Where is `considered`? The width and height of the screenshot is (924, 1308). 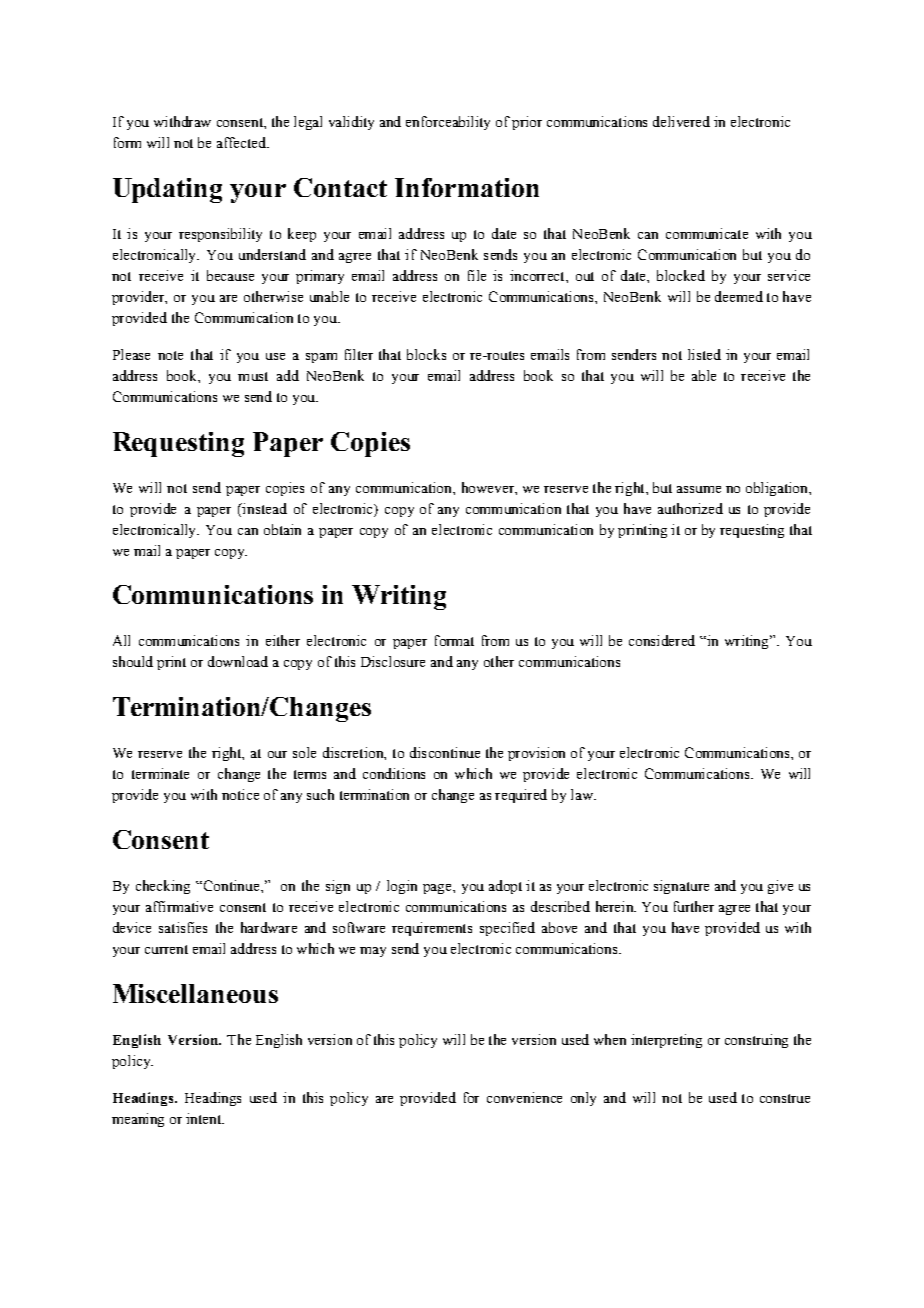
considered is located at coordinates (662, 640).
